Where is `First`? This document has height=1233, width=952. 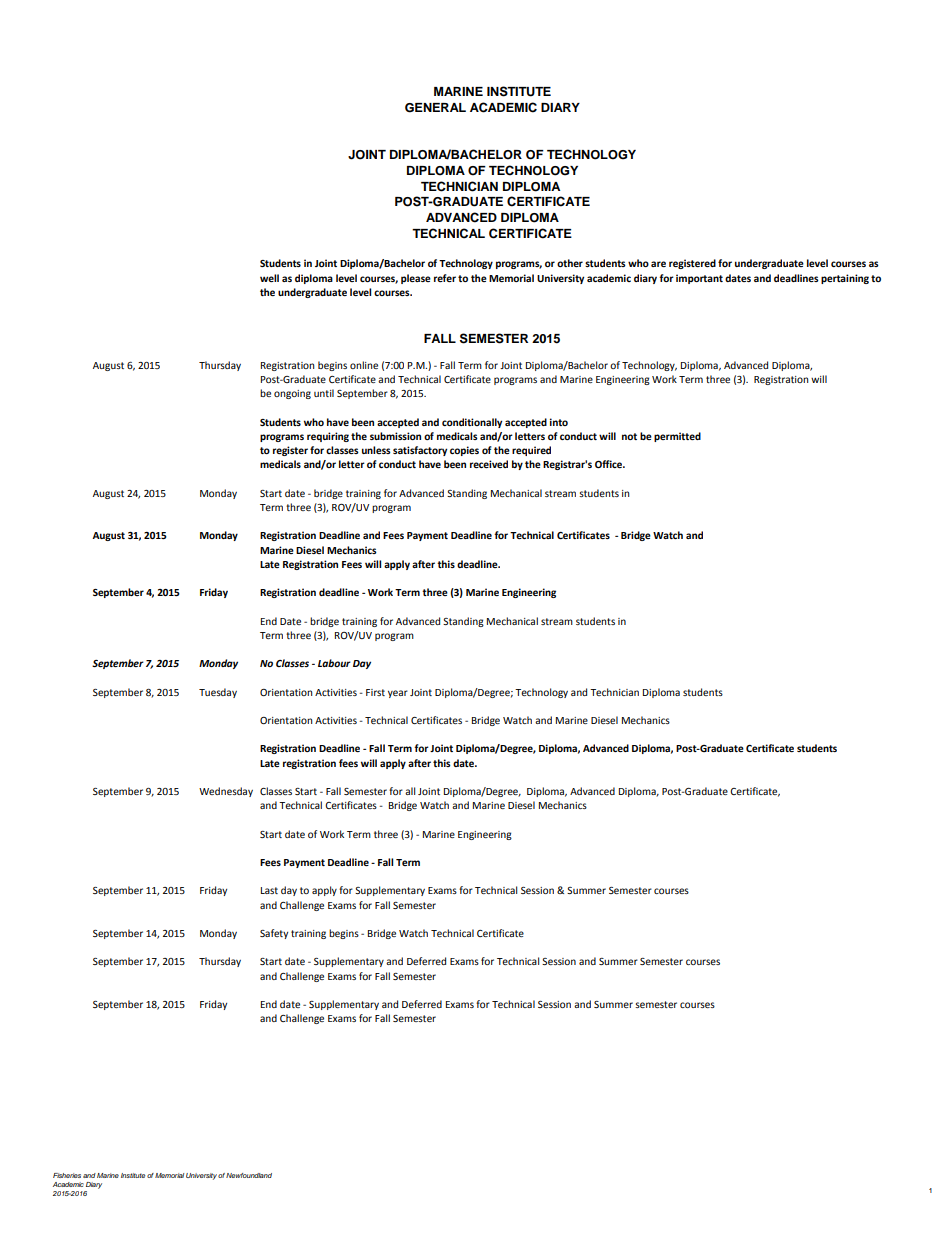
First is located at coordinates (375, 692).
